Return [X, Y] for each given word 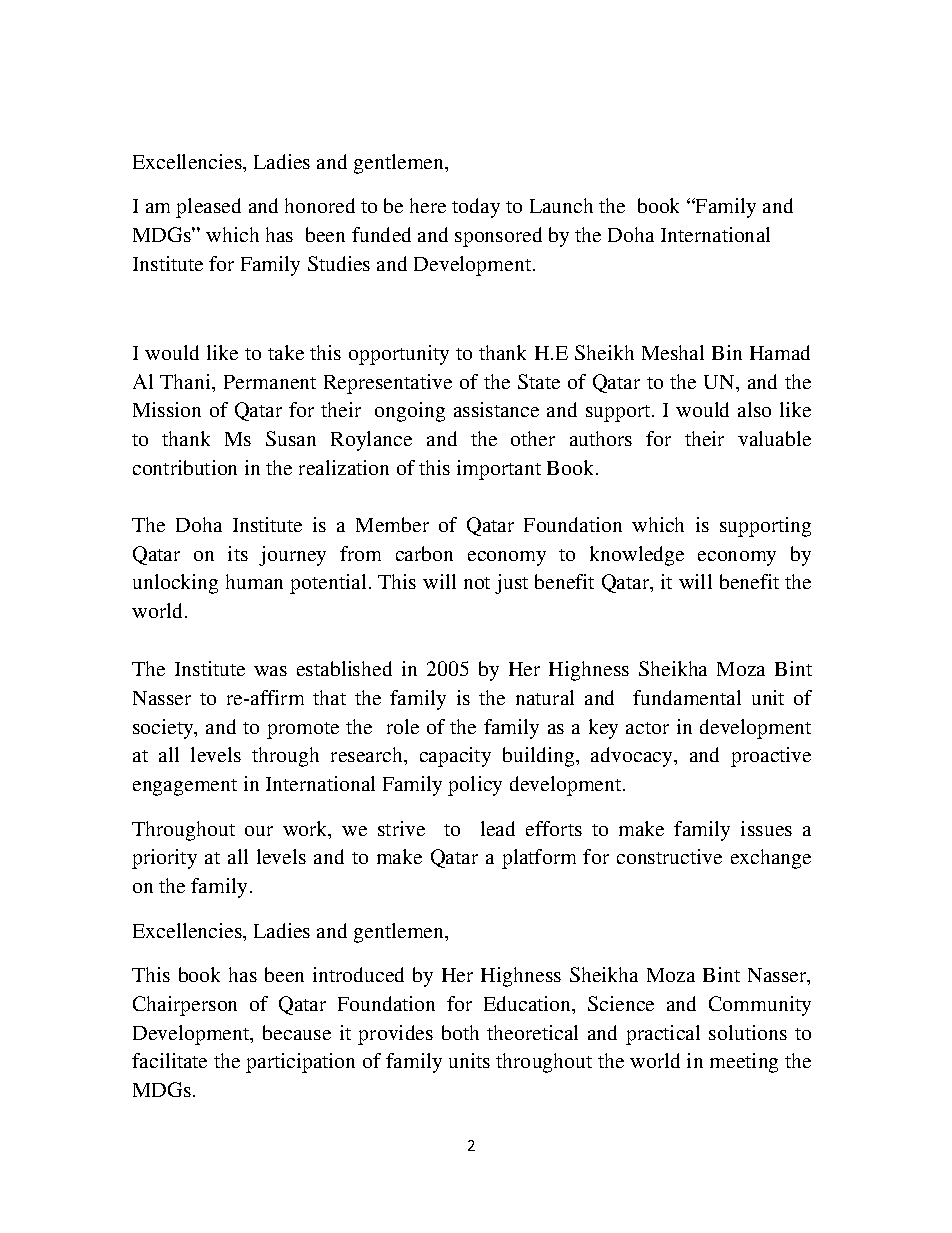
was [270, 671]
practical [663, 1035]
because [297, 1032]
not [477, 583]
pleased [208, 208]
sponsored [498, 237]
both [460, 1032]
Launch [561, 205]
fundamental [687, 697]
